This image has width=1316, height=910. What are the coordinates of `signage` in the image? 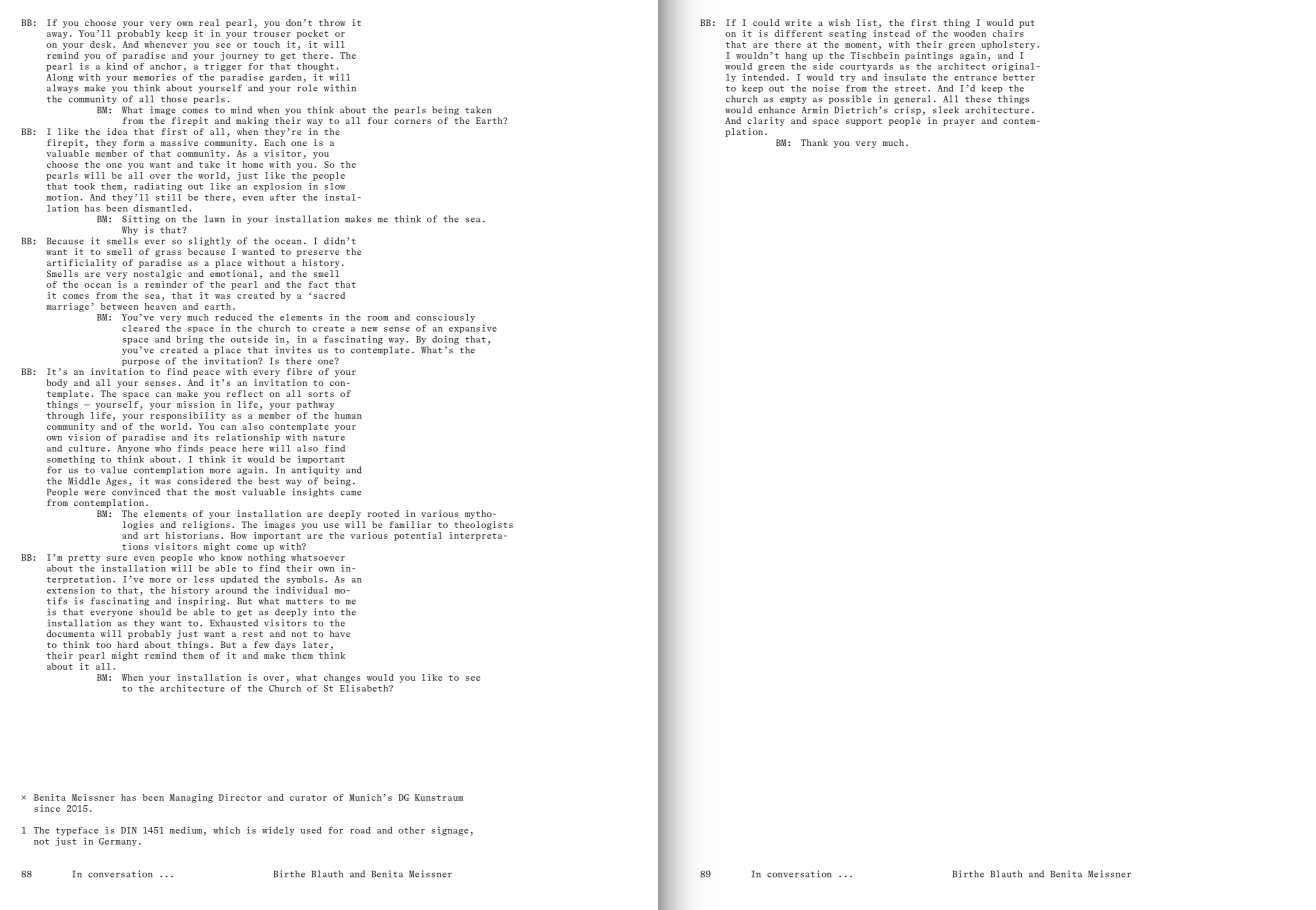 It's located at (451, 831).
